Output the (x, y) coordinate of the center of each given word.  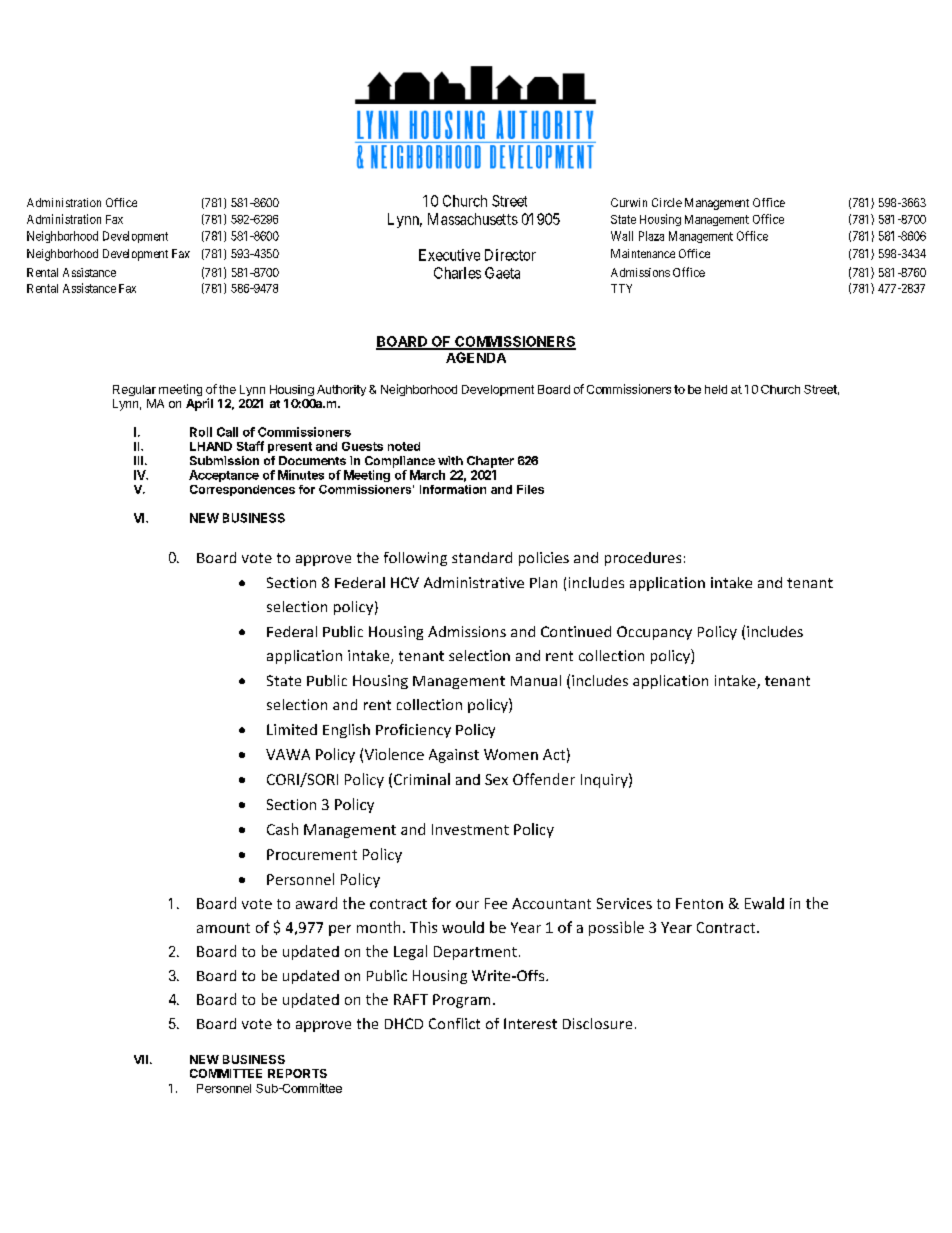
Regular (134, 390)
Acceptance (224, 476)
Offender (544, 779)
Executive (449, 255)
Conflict (454, 1023)
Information (453, 489)
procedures (643, 559)
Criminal (422, 779)
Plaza (651, 236)
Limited (292, 729)
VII (141, 1059)
